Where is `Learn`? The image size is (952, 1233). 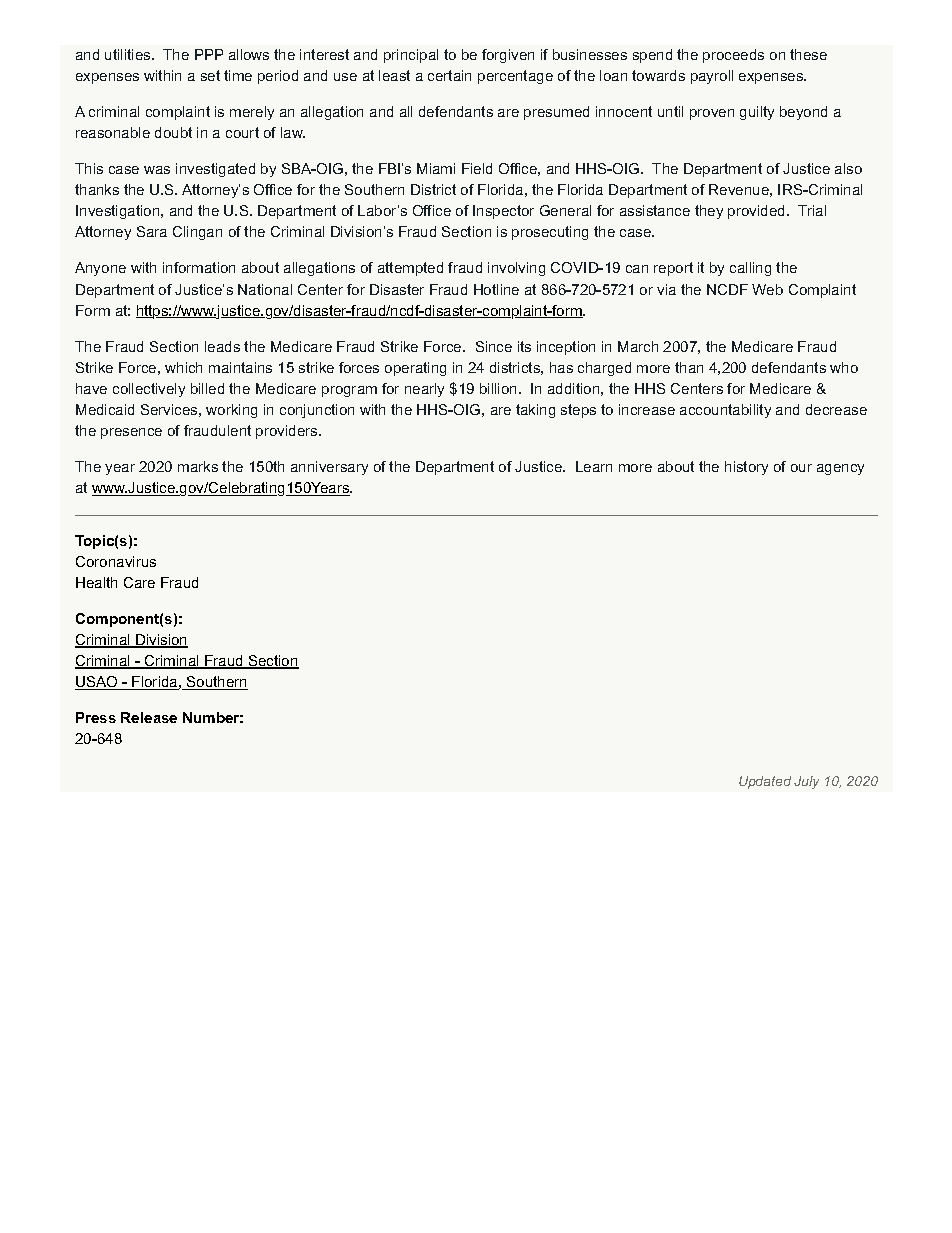 Learn is located at coordinates (594, 466).
